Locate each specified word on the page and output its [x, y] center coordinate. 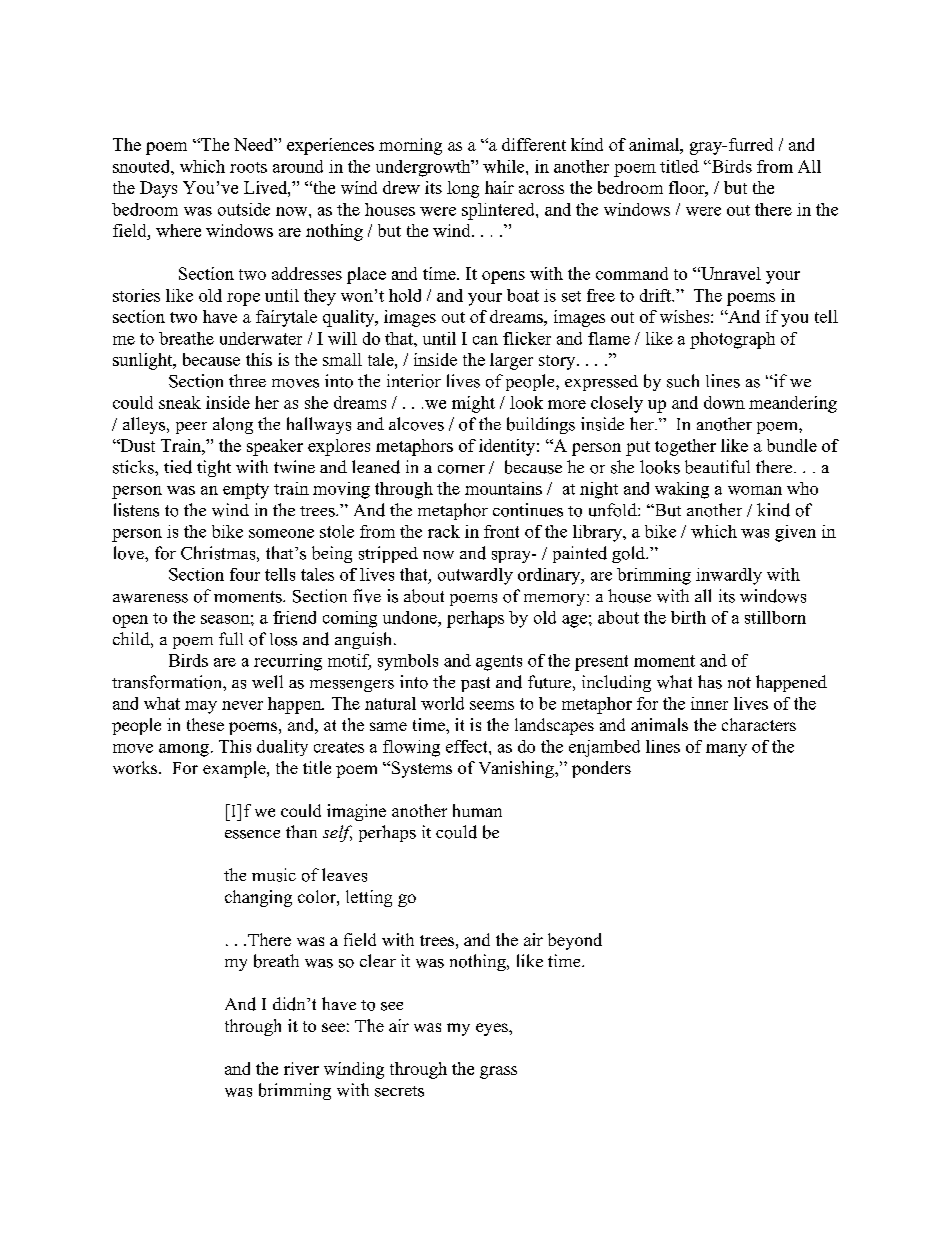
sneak [180, 402]
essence [252, 834]
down [724, 402]
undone [411, 617]
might [473, 404]
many [726, 750]
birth [688, 617]
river [301, 1068]
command [632, 273]
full [231, 638]
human [477, 810]
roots [248, 167]
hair [499, 187]
